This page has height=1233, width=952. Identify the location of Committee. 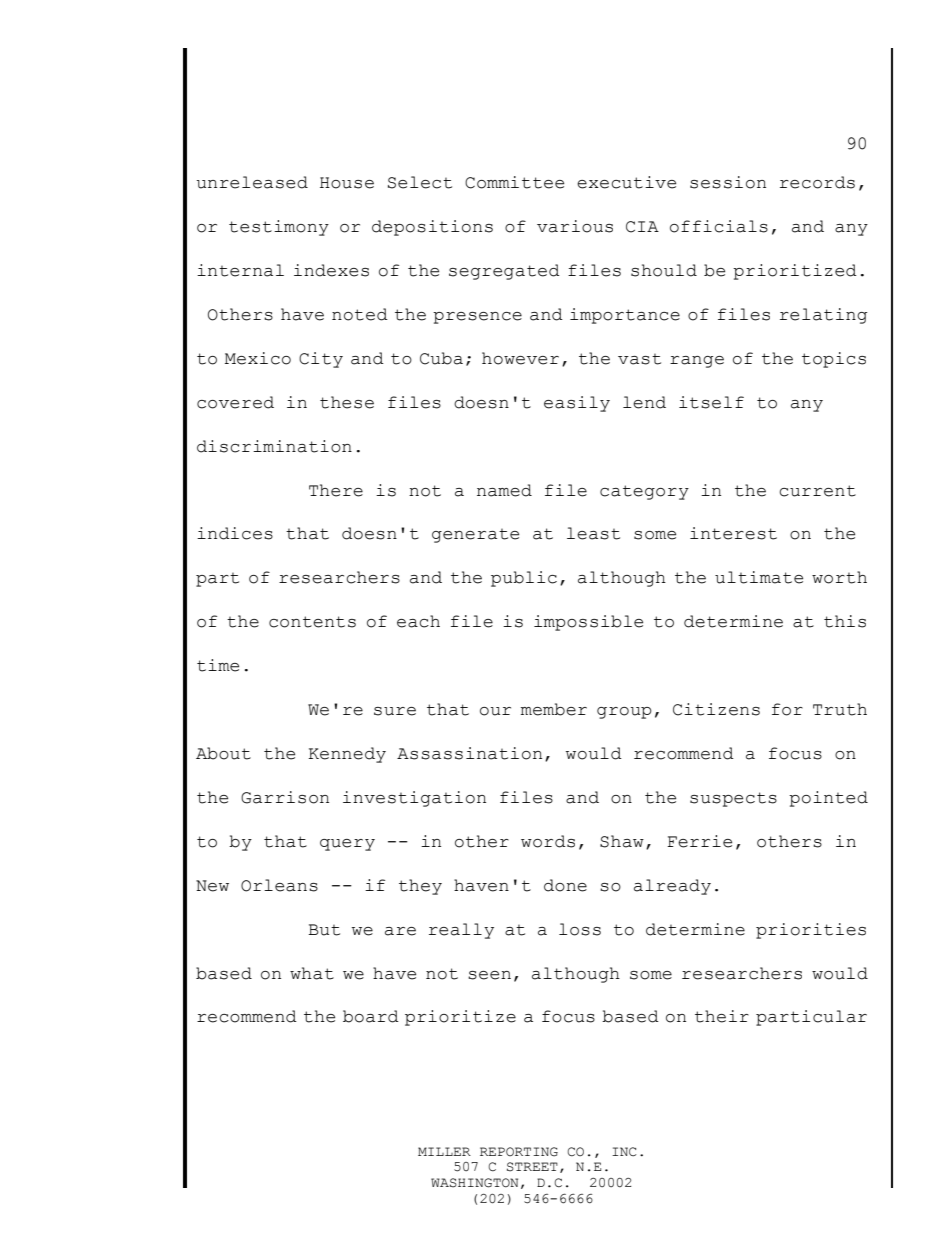
(514, 182).
